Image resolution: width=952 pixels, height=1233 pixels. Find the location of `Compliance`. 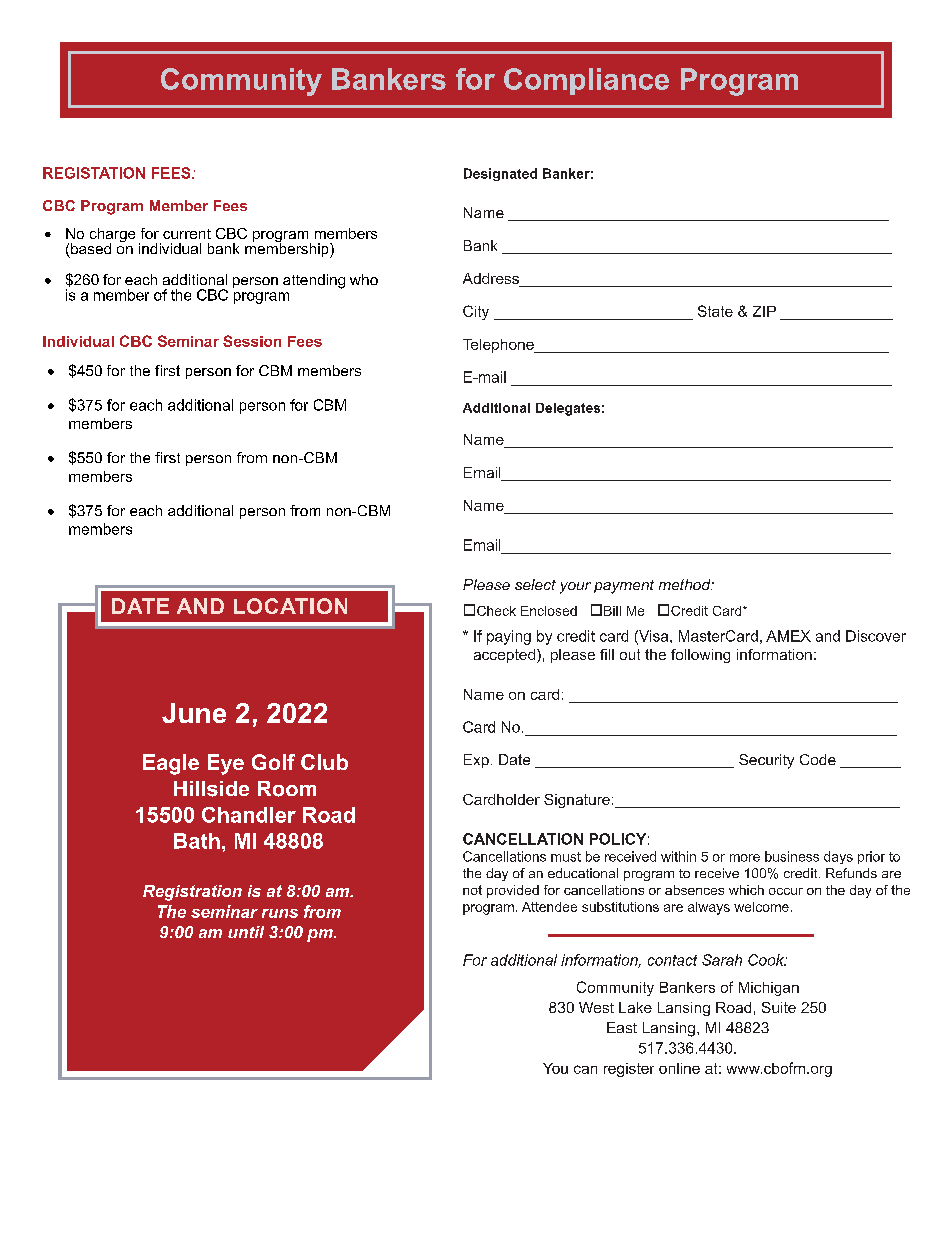

Compliance is located at coordinates (586, 81).
